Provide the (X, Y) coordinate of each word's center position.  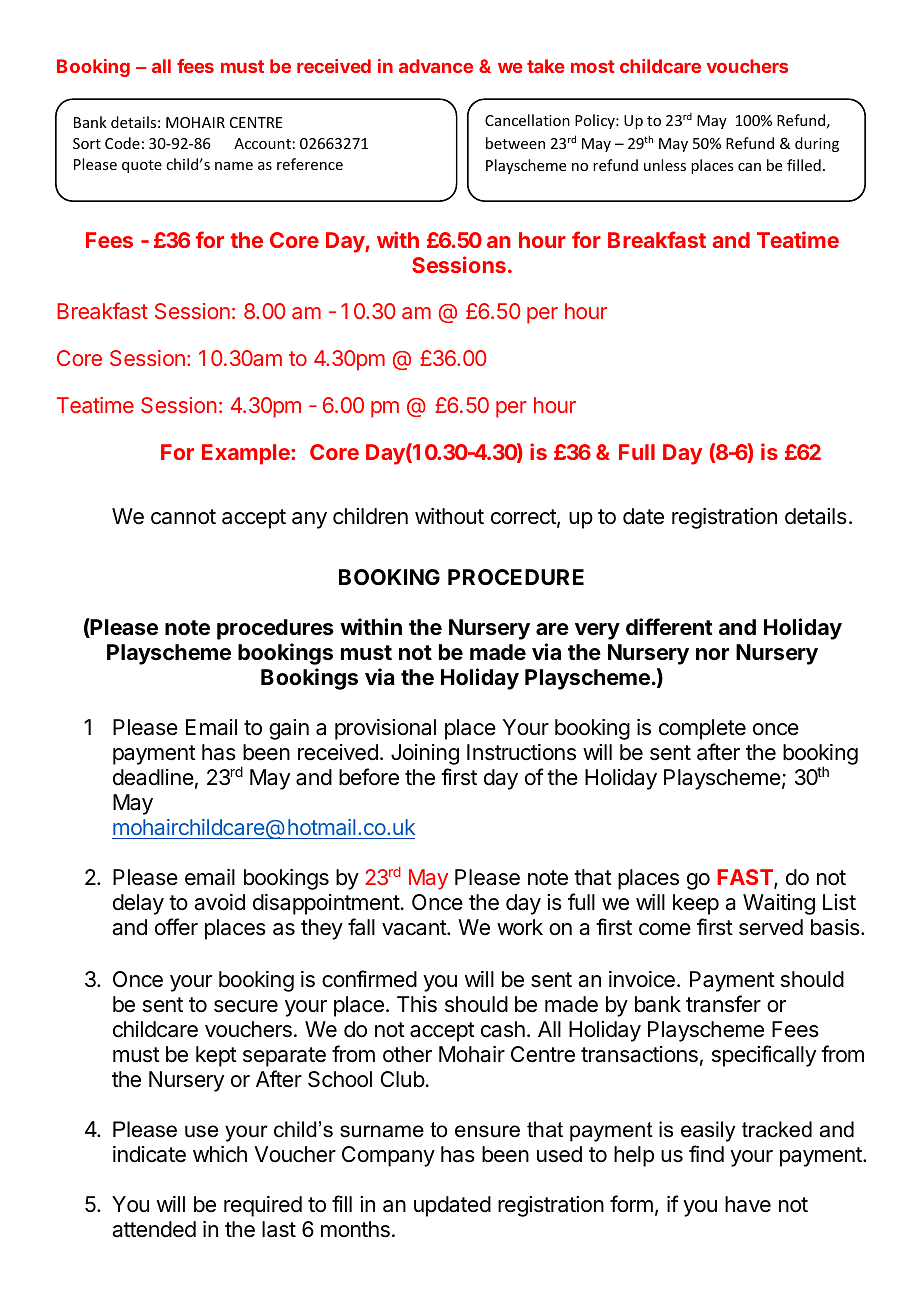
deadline (153, 777)
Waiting (779, 904)
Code (122, 143)
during (817, 144)
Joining (425, 754)
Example (247, 454)
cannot (183, 517)
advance (436, 66)
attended (154, 1229)
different (669, 627)
